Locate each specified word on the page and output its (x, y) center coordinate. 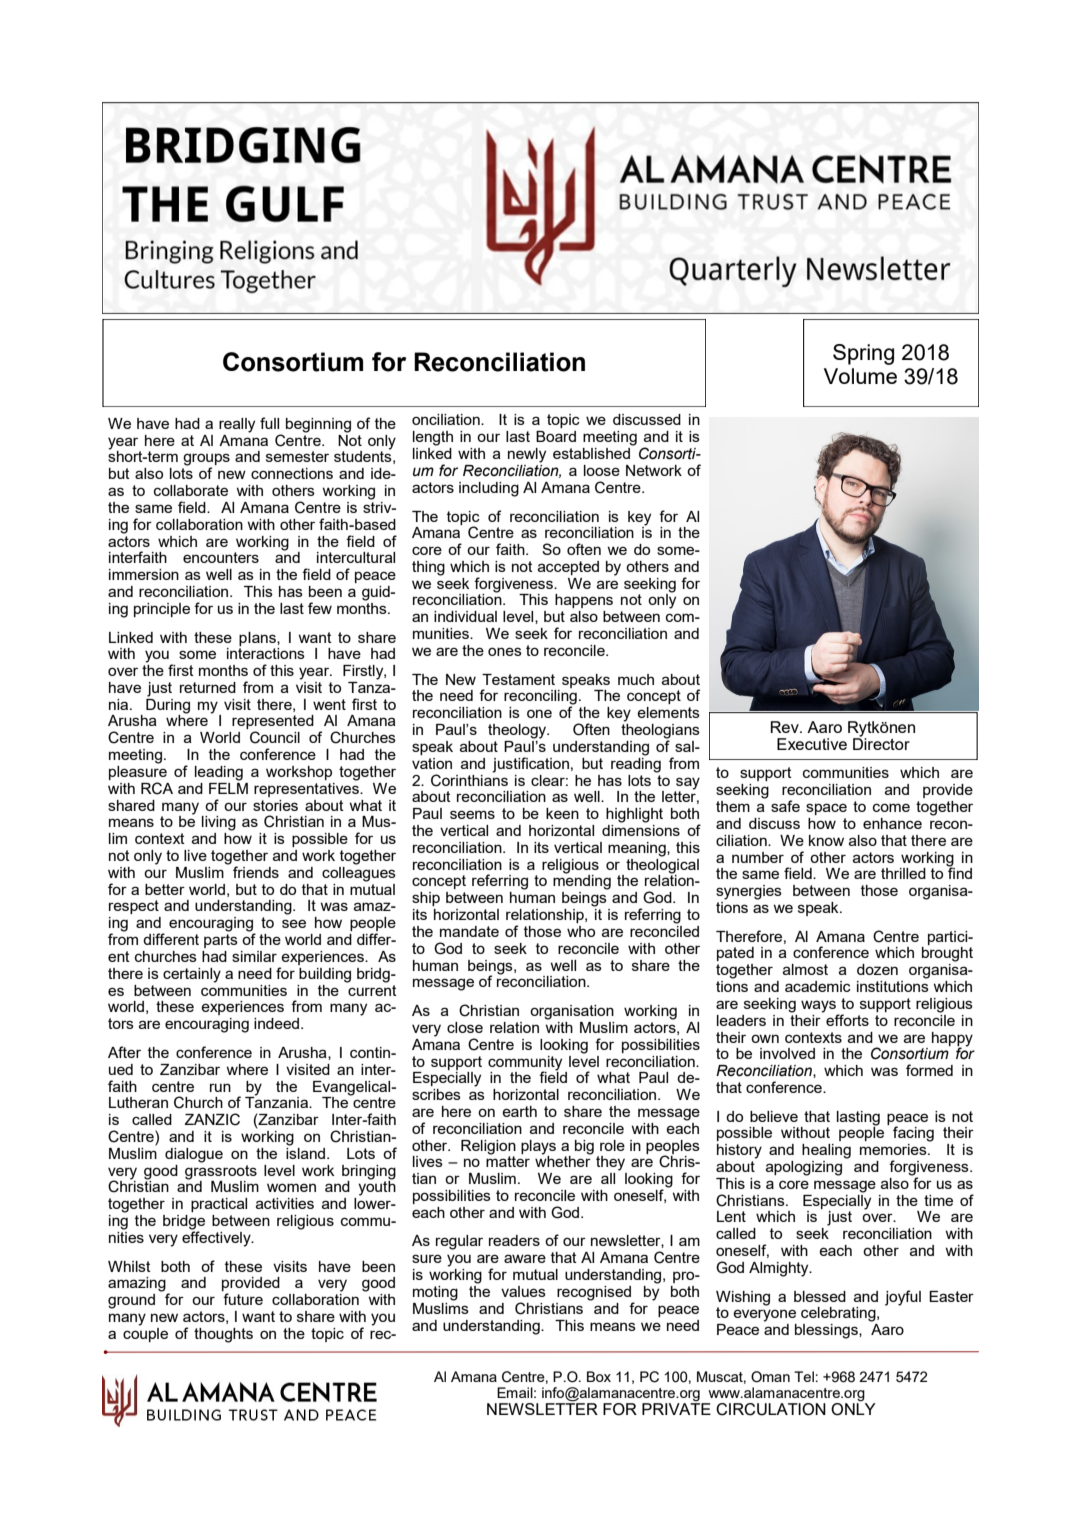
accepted (568, 568)
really (237, 425)
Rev (786, 727)
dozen (877, 969)
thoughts (223, 1335)
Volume (860, 376)
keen (562, 813)
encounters (221, 557)
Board (556, 436)
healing (826, 1151)
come (891, 807)
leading (219, 773)
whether (563, 1160)
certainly (192, 975)
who (581, 931)
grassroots (221, 1171)
